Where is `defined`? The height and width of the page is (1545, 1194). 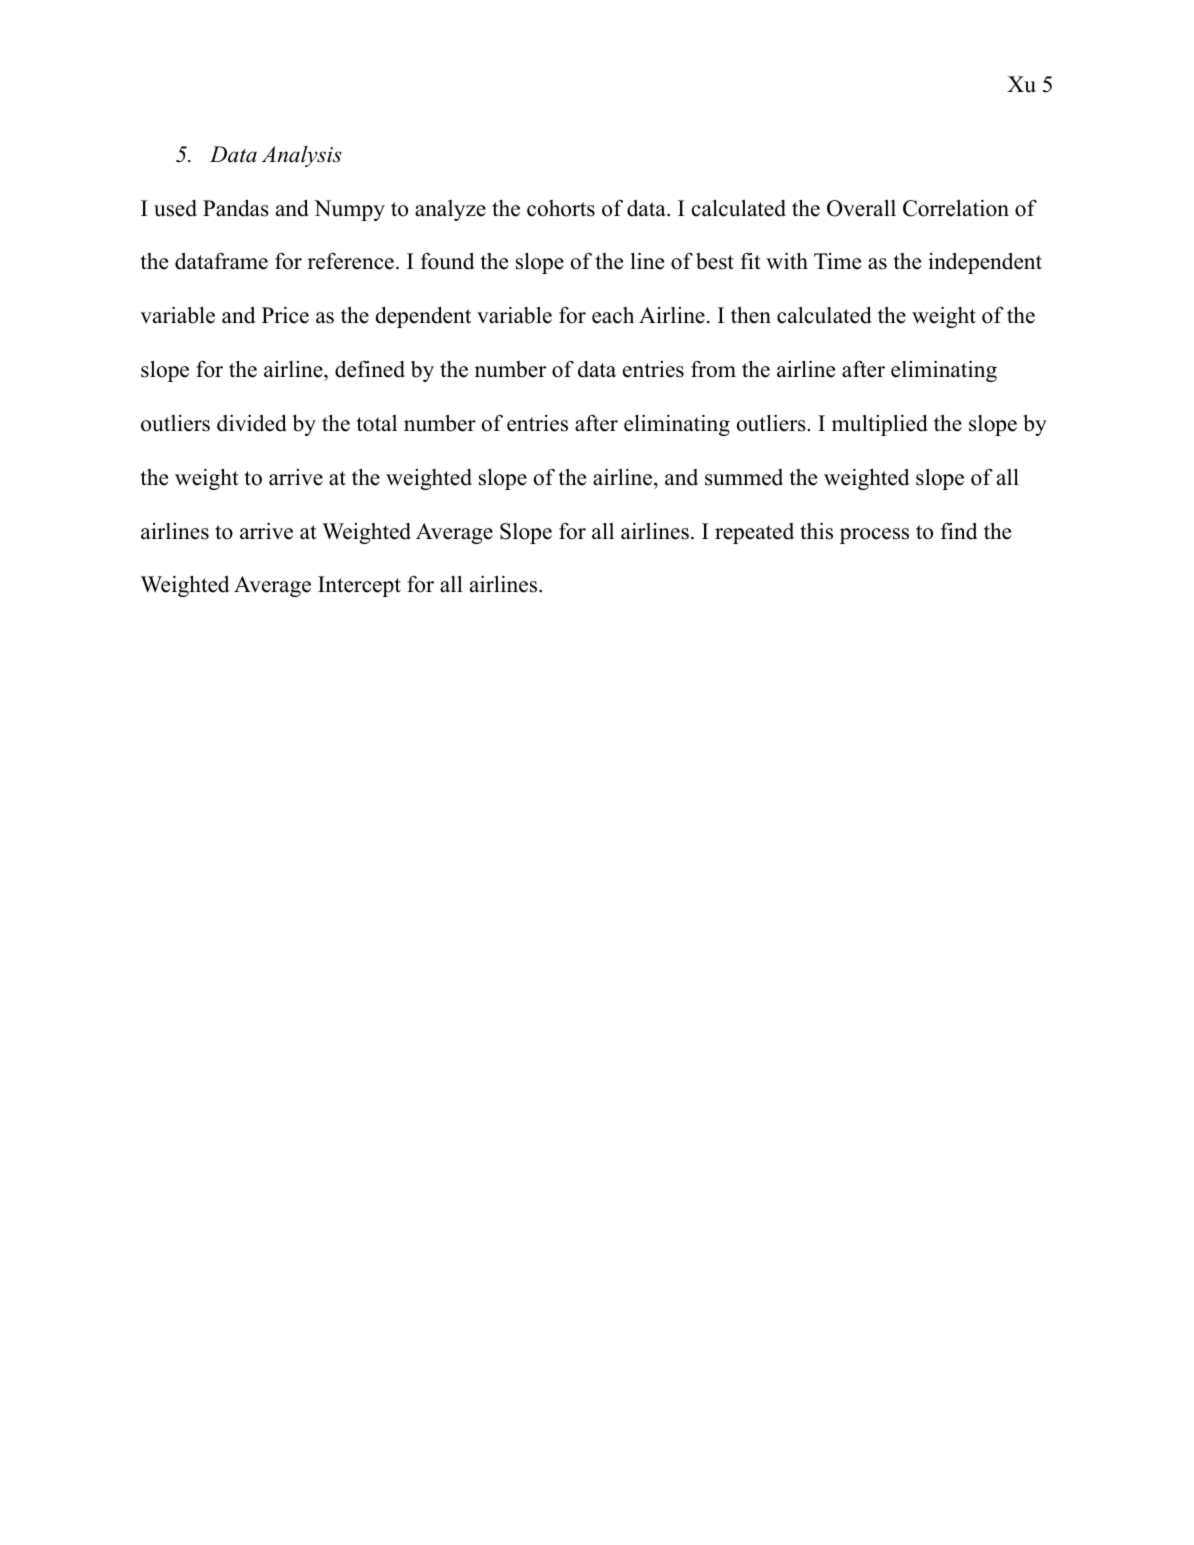
defined is located at coordinates (370, 369).
